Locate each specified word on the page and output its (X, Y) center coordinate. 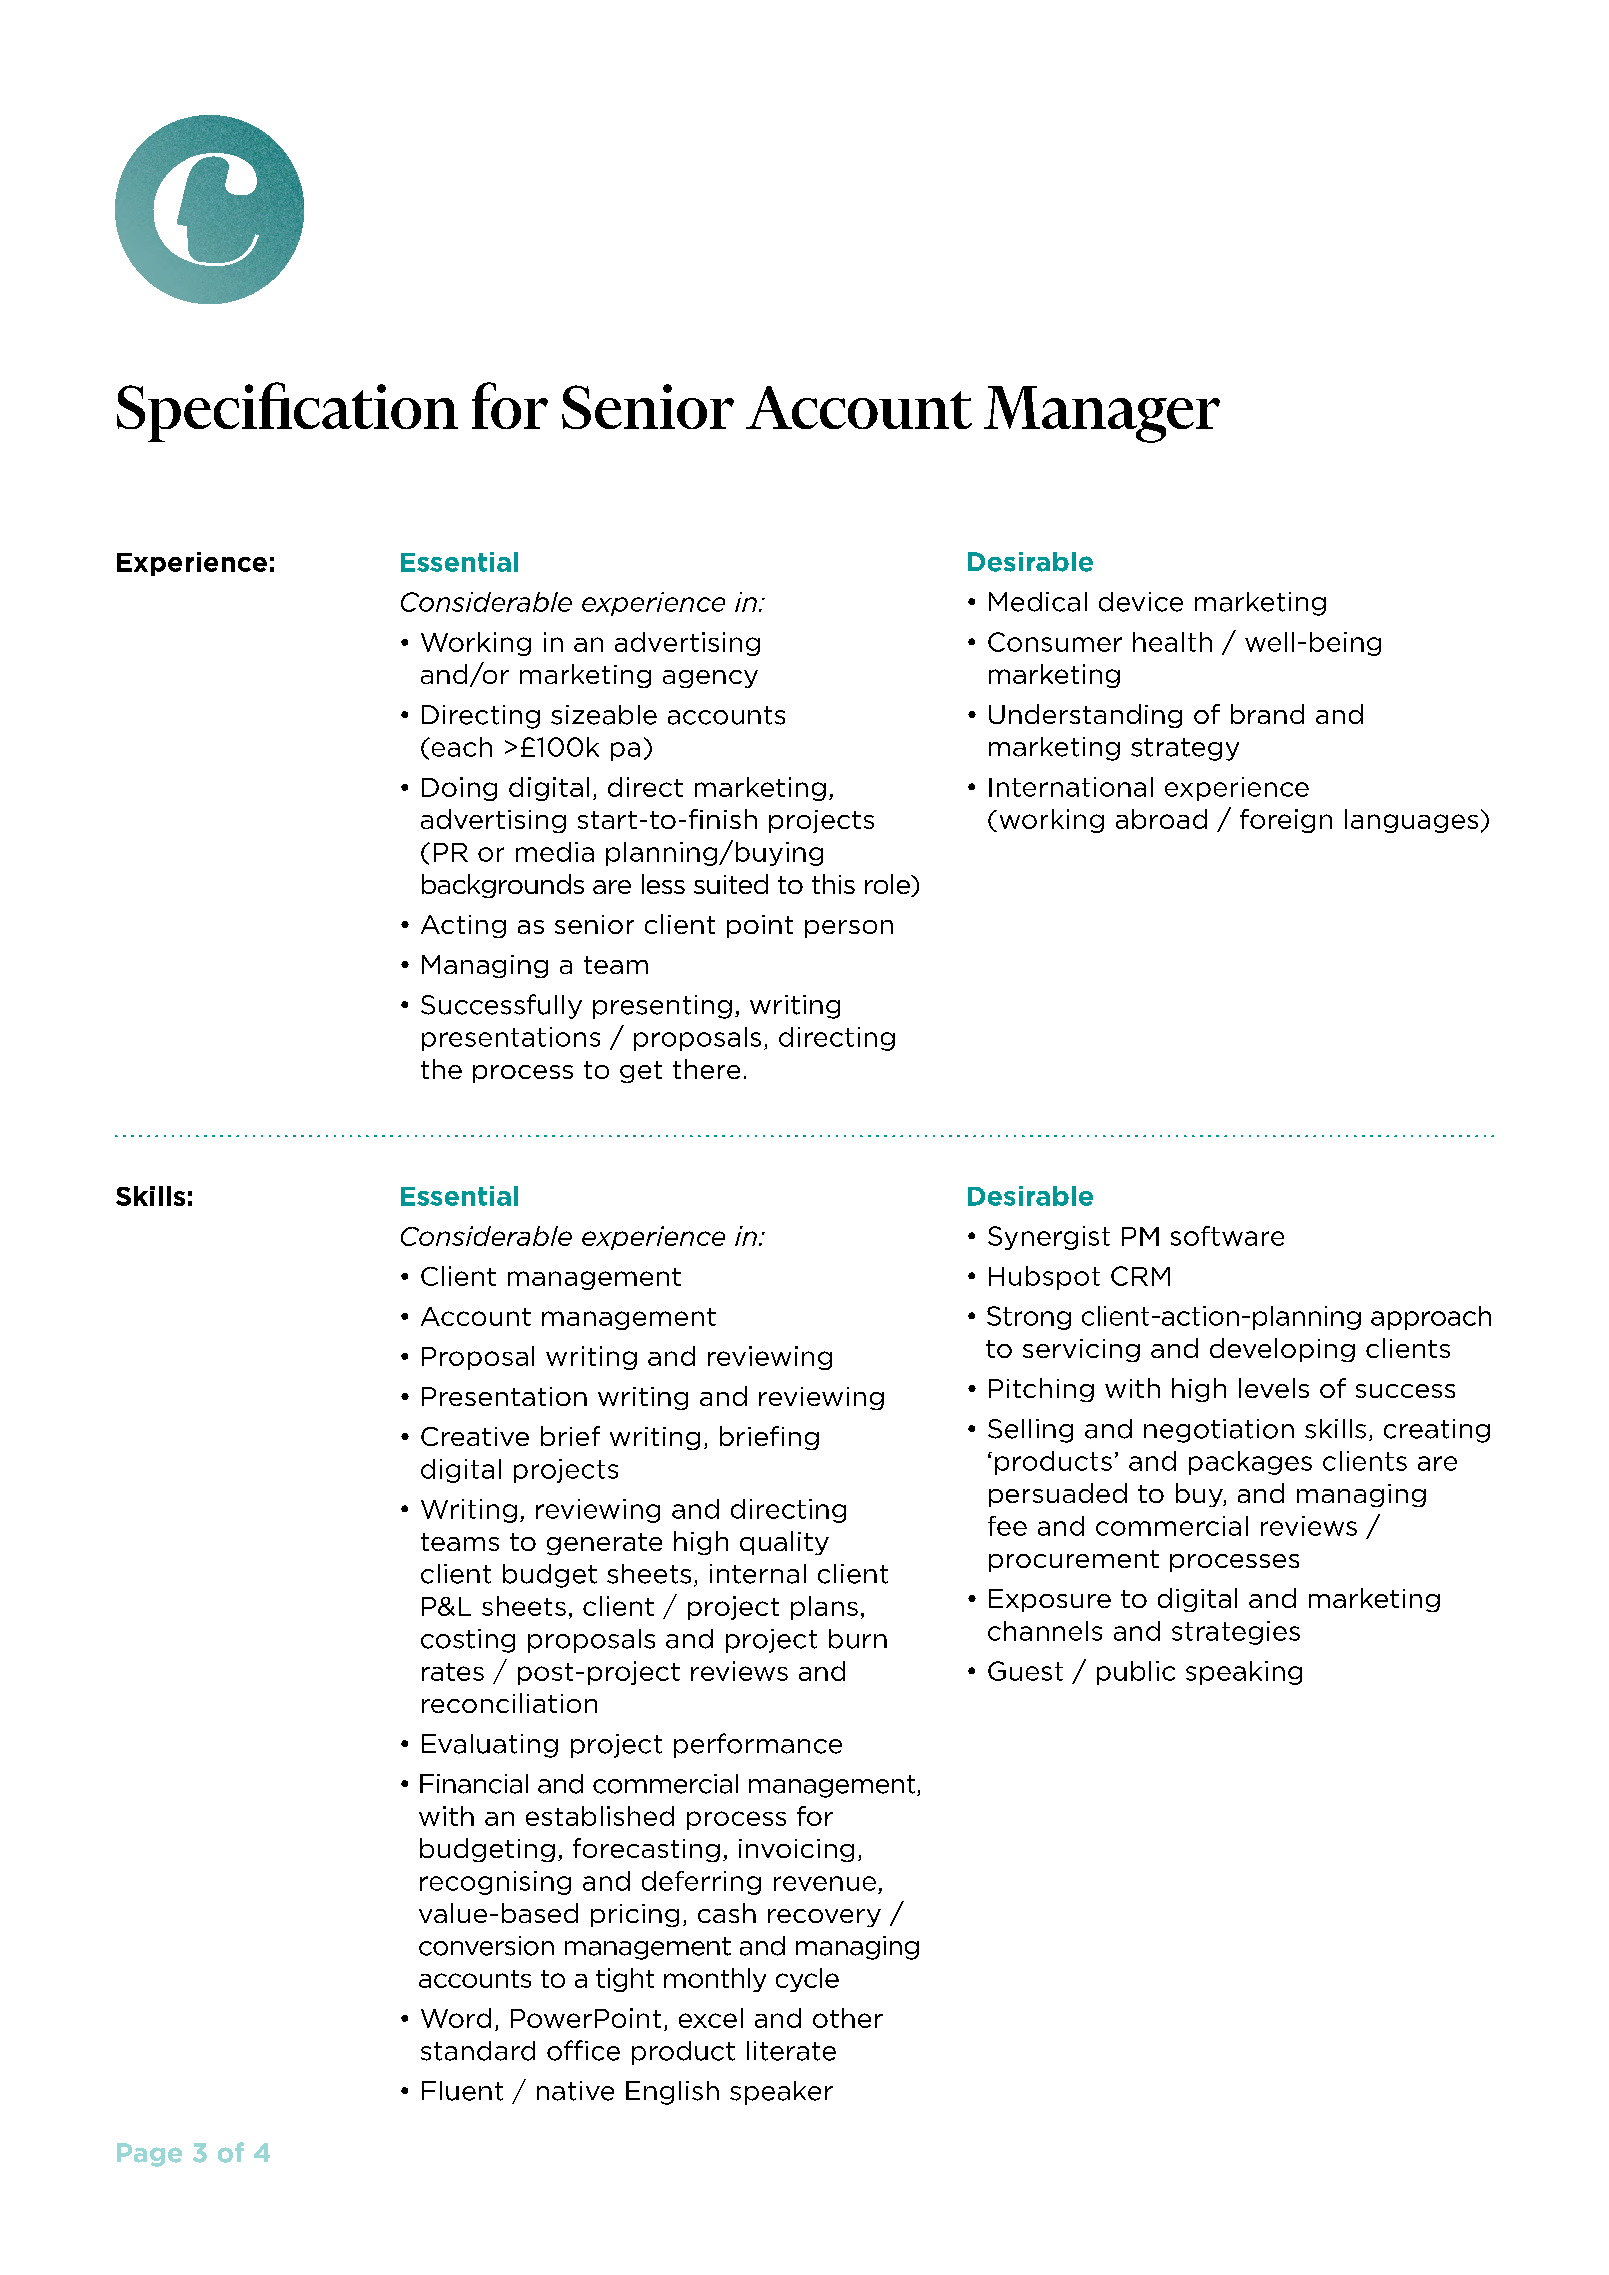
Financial (474, 1784)
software (1227, 1236)
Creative (475, 1436)
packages (1250, 1463)
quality (784, 1543)
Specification (287, 412)
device (1141, 602)
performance (758, 1745)
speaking (1244, 1673)
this (833, 884)
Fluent (462, 2091)
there (706, 1069)
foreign (1286, 821)
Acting (463, 926)
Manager (1102, 414)
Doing (459, 789)
